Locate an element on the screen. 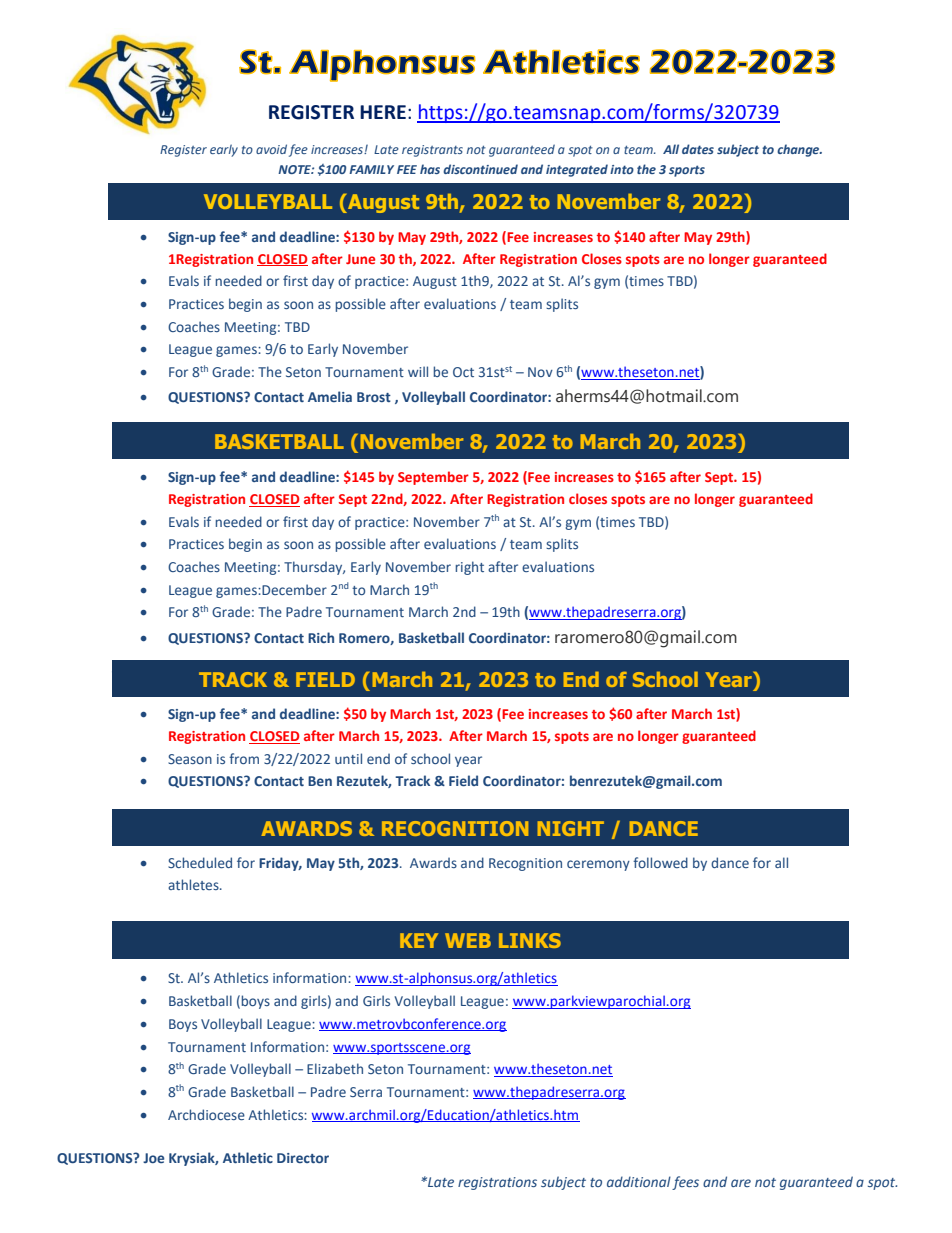 The height and width of the screenshot is (1233, 952). additional is located at coordinates (639, 1181).
